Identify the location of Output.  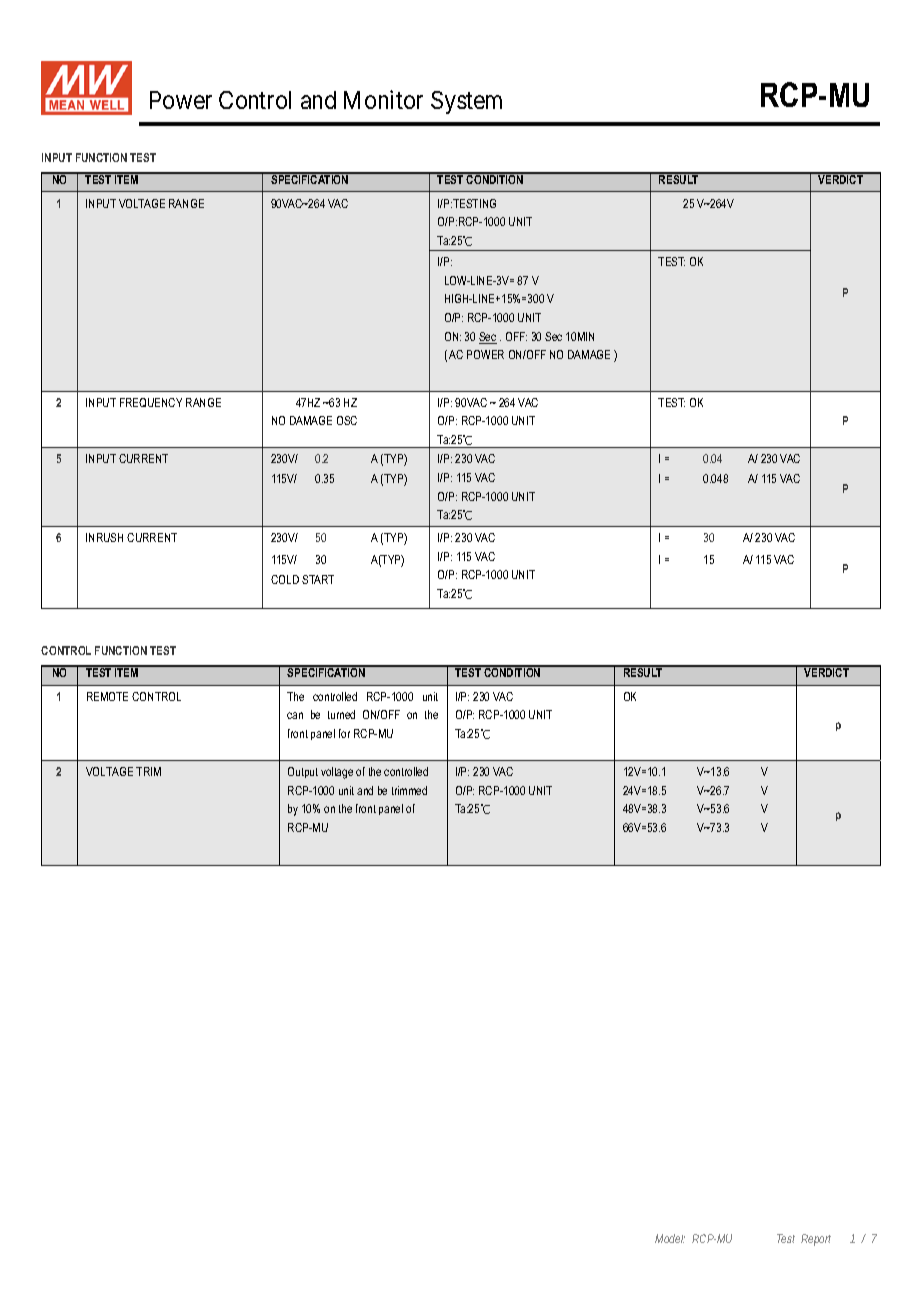
(303, 772).
